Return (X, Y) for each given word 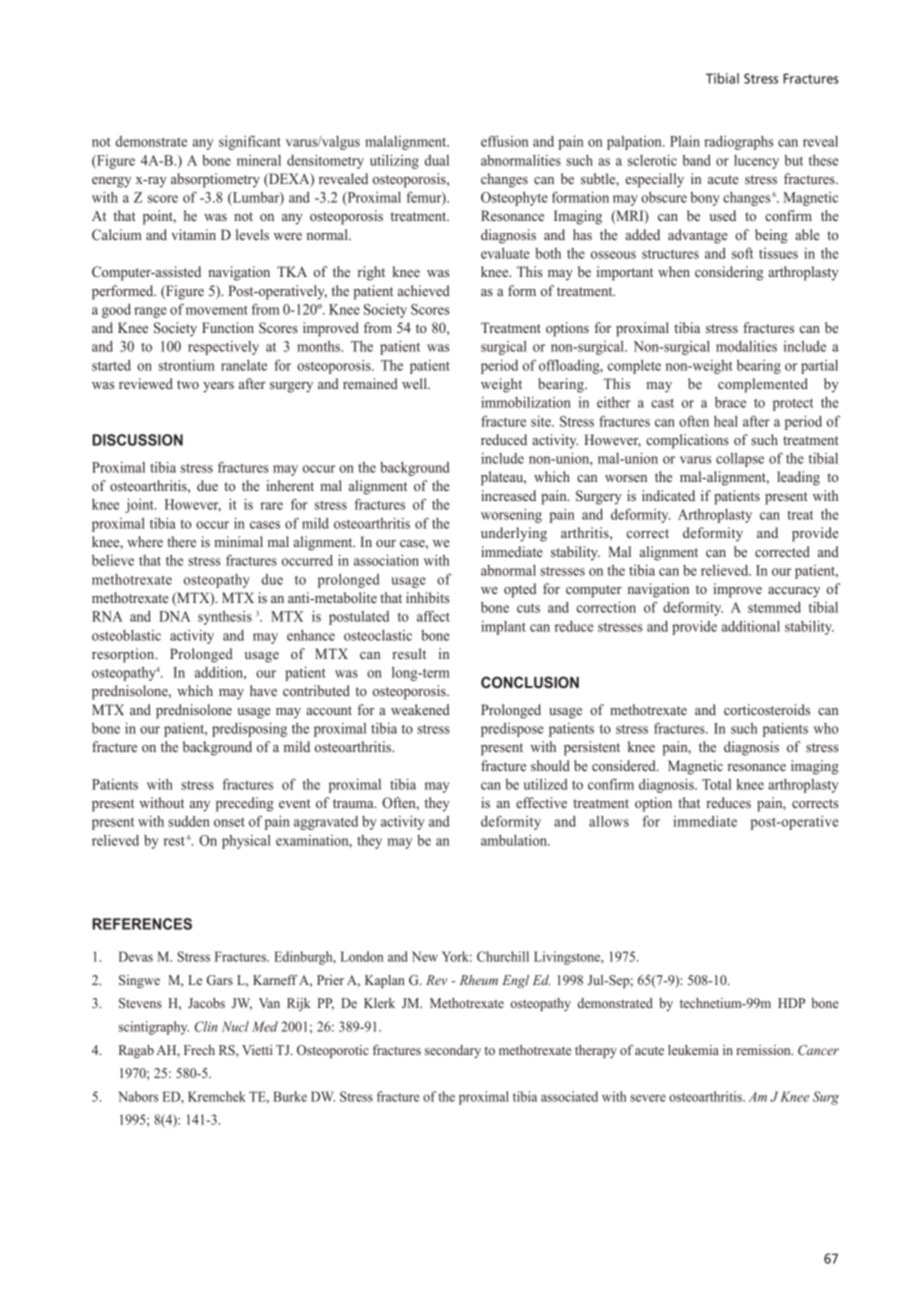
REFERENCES (142, 924)
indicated (668, 495)
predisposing (249, 730)
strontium (187, 365)
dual (437, 160)
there (181, 541)
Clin (206, 1026)
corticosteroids (767, 709)
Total (716, 784)
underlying (514, 534)
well (415, 383)
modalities (746, 346)
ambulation (515, 840)
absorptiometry (215, 180)
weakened (420, 709)
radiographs (739, 143)
